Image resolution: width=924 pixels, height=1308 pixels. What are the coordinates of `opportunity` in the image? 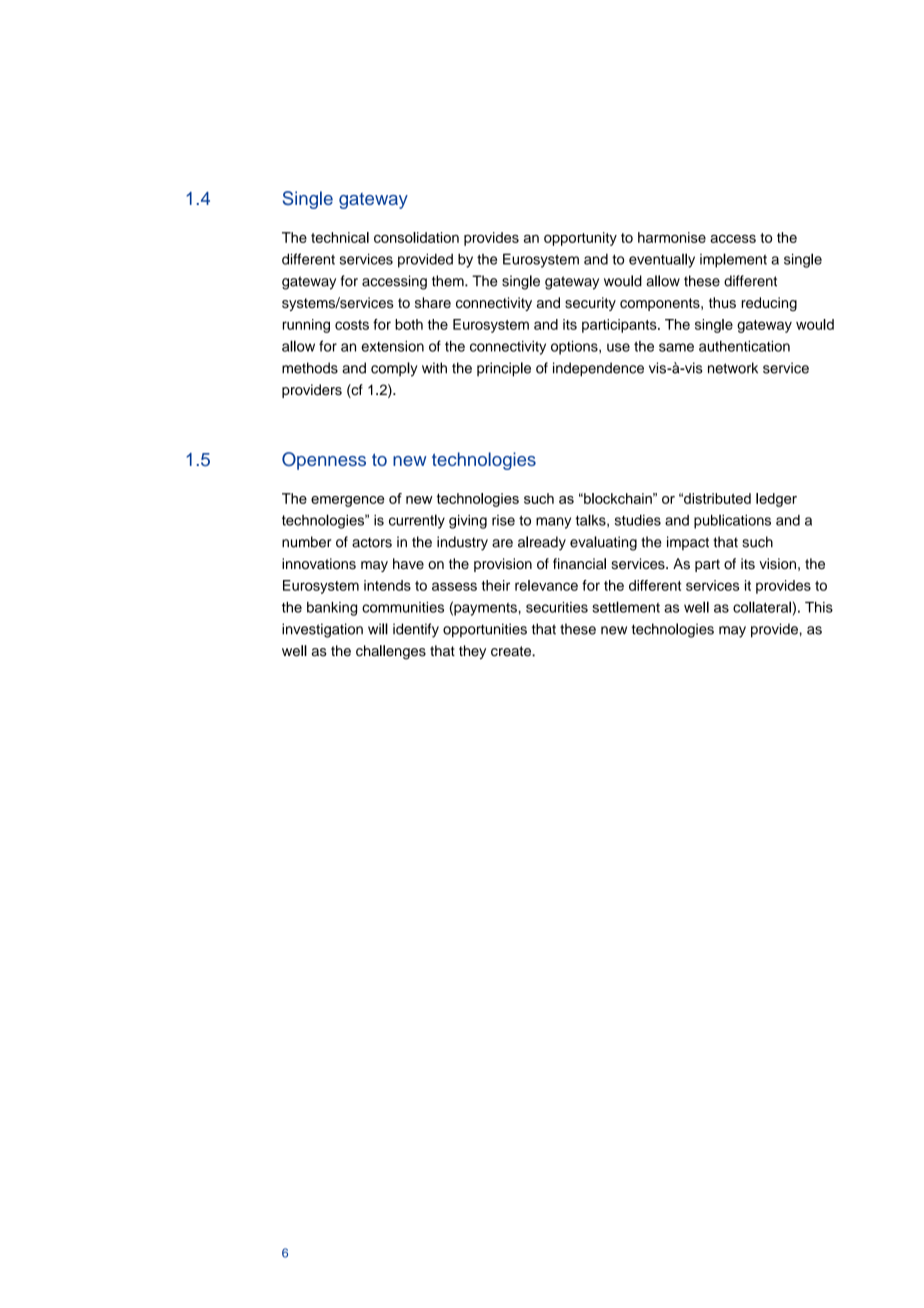 It's located at (580, 239).
